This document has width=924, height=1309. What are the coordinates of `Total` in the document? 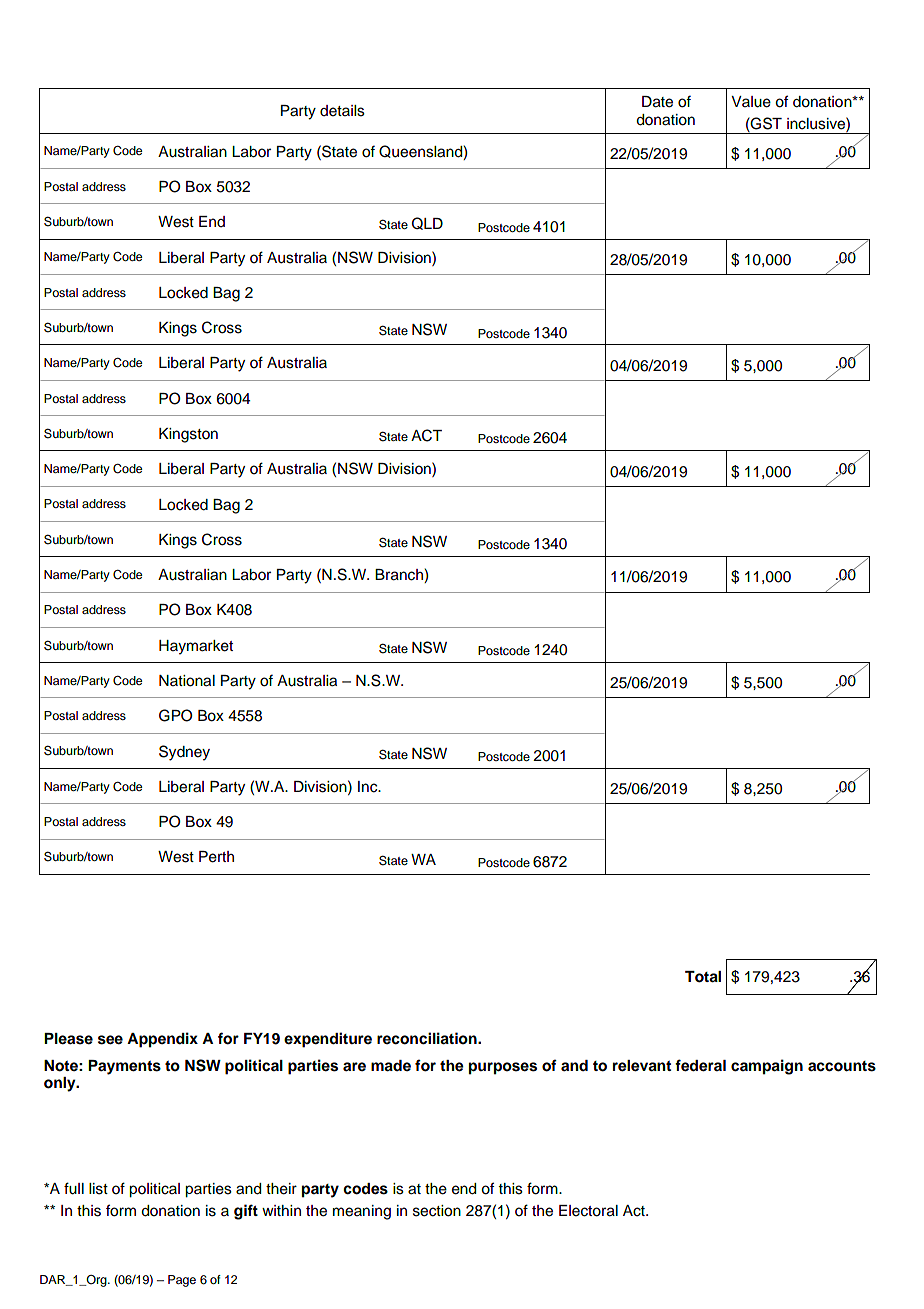 It's located at (703, 977).
